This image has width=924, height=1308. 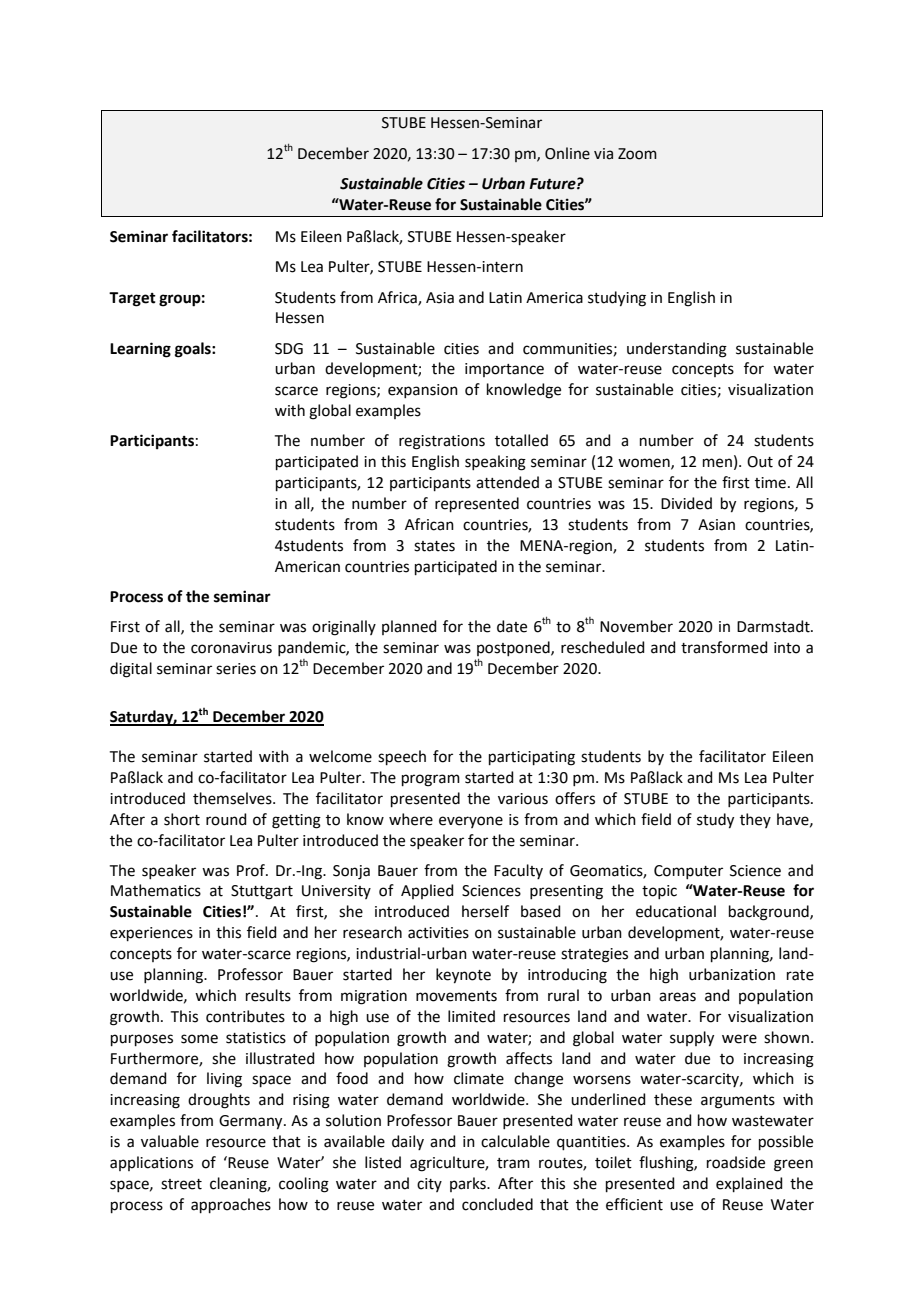 I want to click on Zoom, so click(x=637, y=154).
